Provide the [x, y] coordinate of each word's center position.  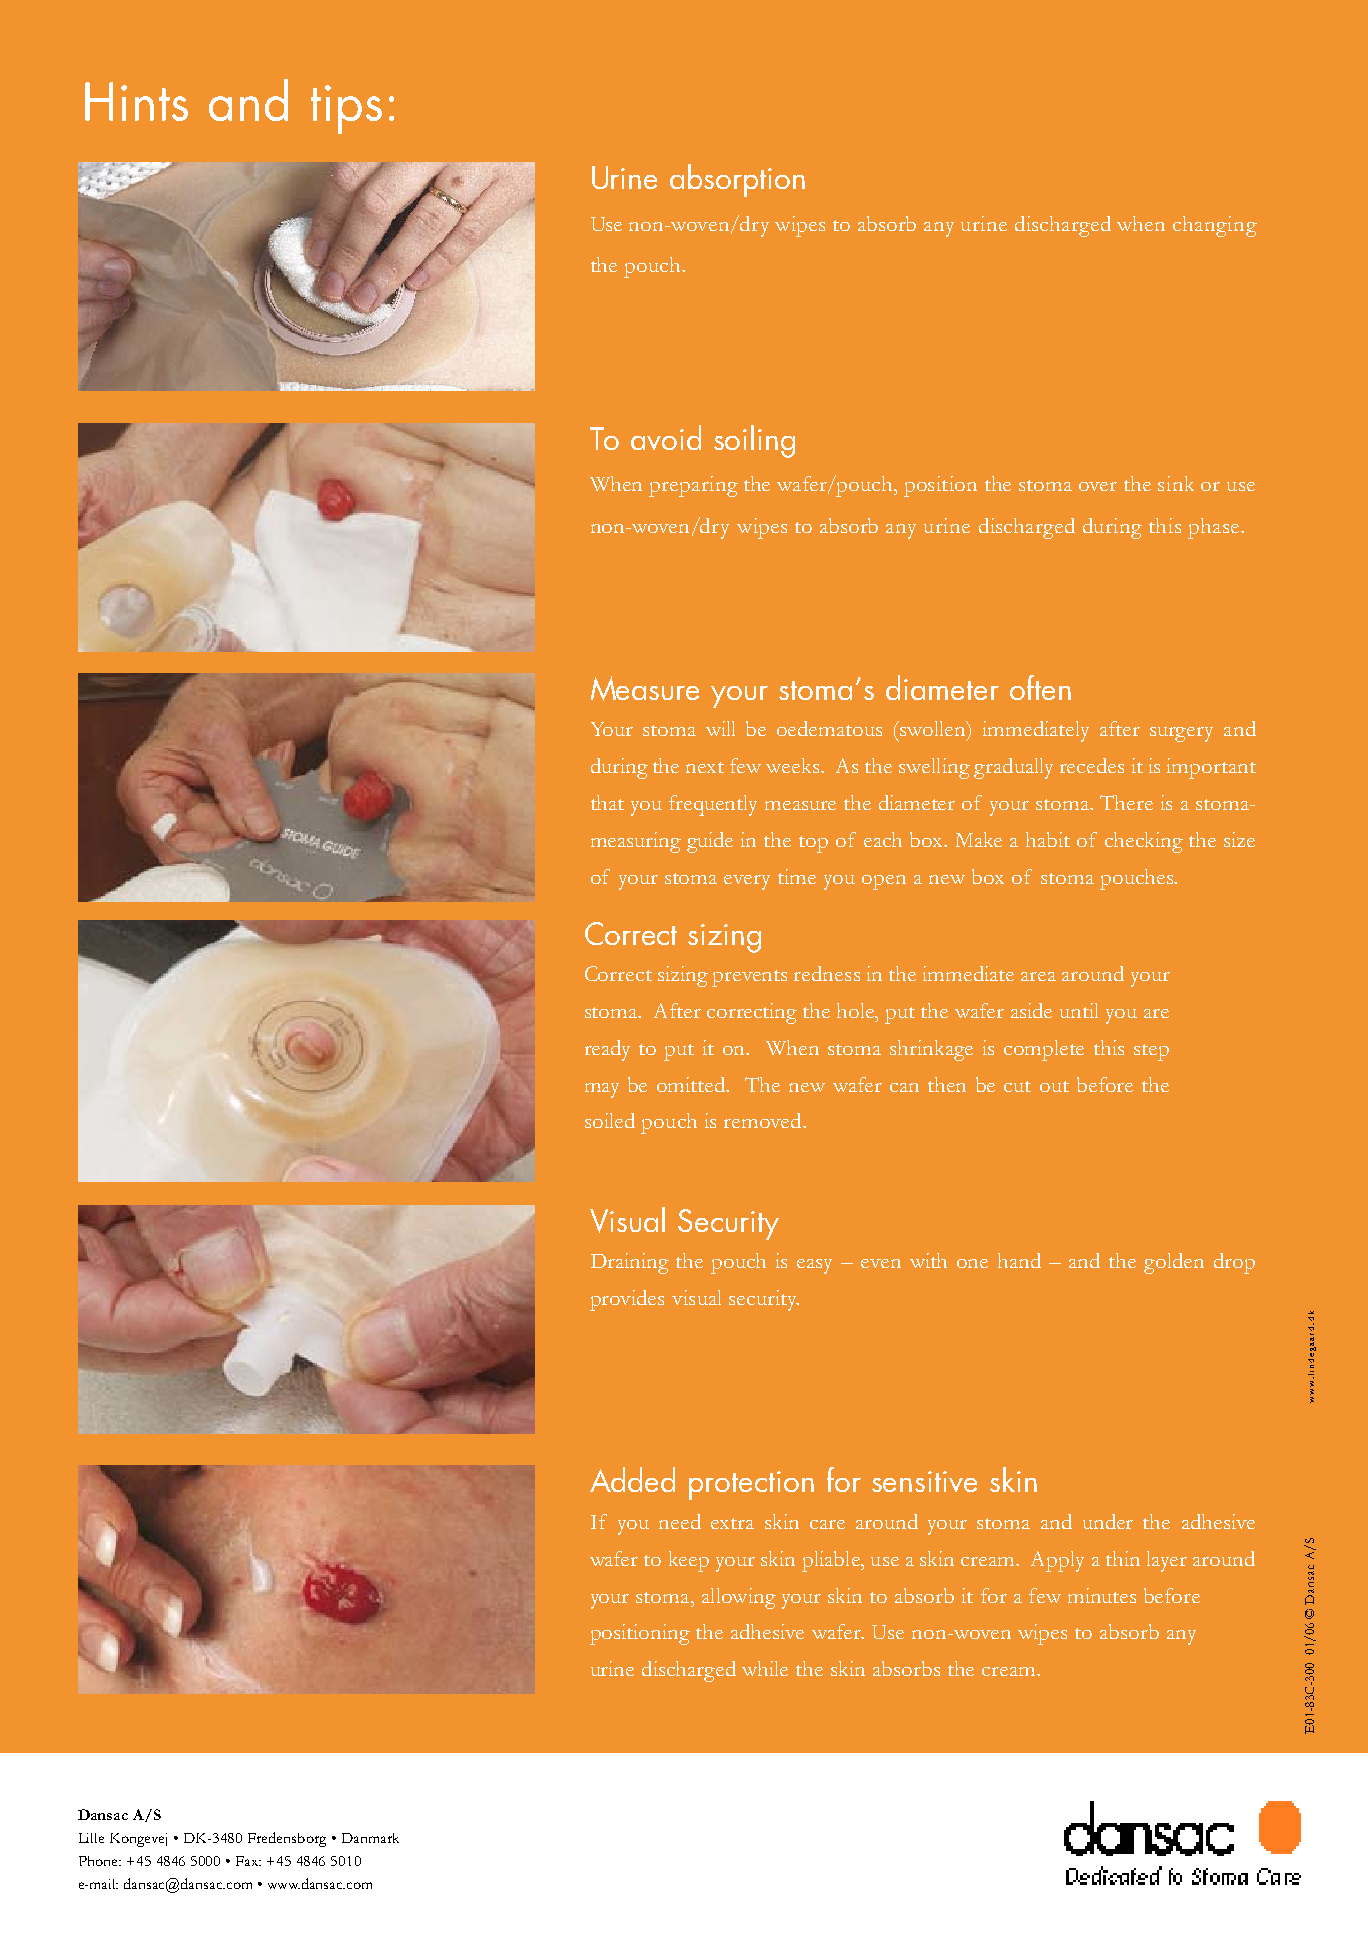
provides [627, 1300]
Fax [248, 1861]
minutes [1102, 1595]
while [765, 1668]
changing [1215, 226]
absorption [737, 180]
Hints [136, 101]
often [1040, 687]
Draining [630, 1263]
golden [1174, 1263]
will [720, 728]
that [607, 802]
